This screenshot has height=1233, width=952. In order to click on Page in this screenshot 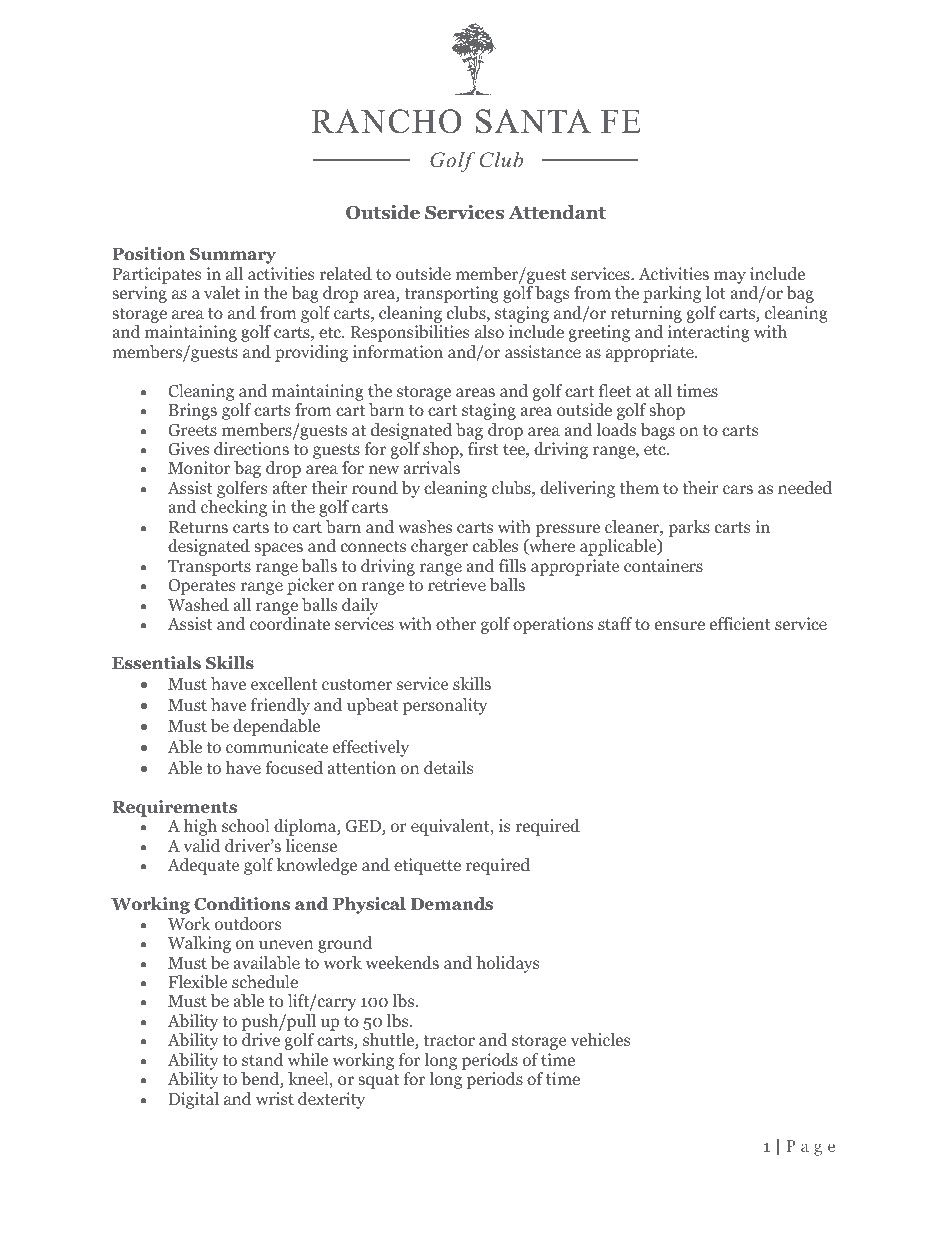, I will do `click(810, 1148)`.
